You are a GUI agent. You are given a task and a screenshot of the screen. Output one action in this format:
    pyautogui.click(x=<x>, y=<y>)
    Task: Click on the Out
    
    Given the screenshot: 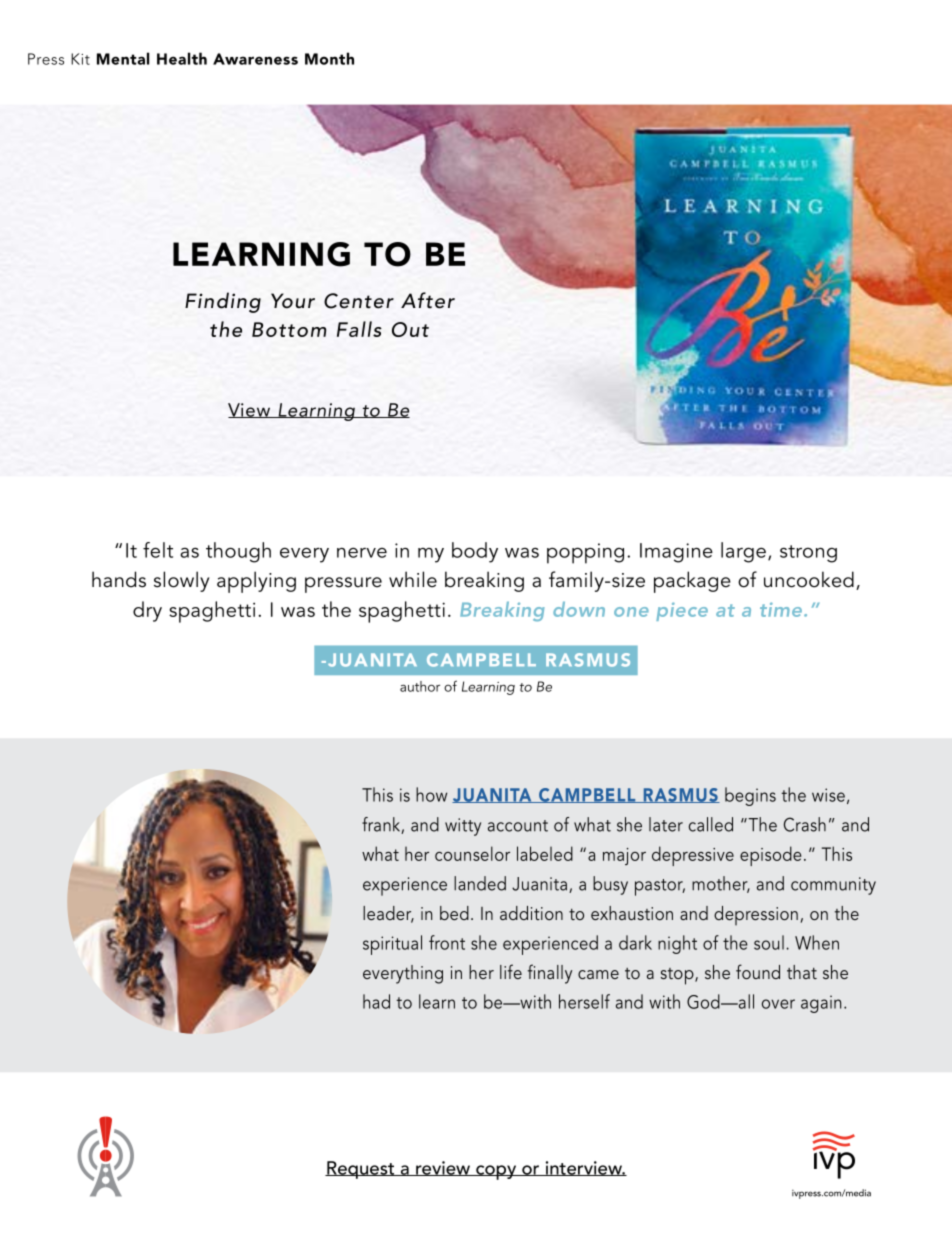 What is the action you would take?
    pyautogui.click(x=410, y=329)
